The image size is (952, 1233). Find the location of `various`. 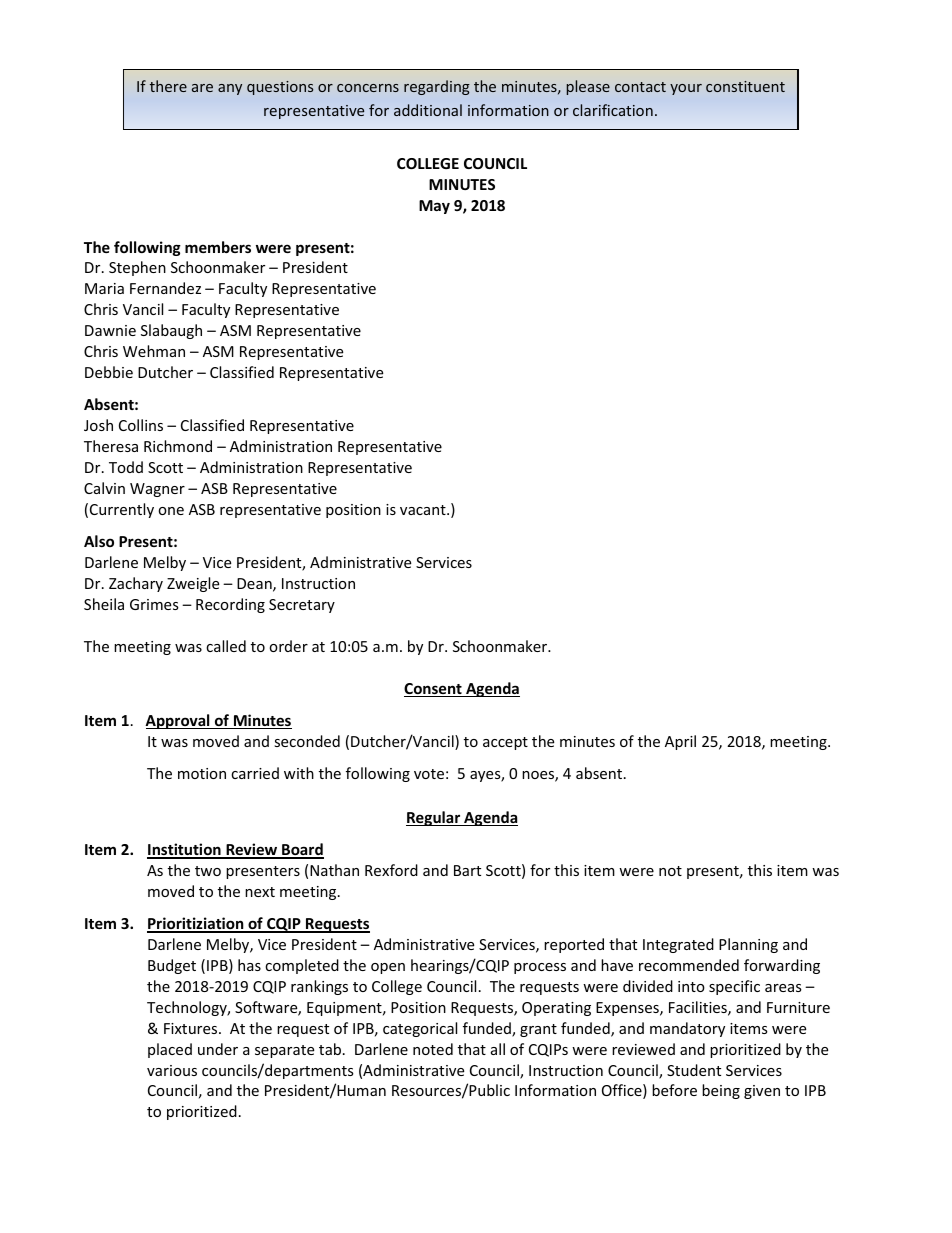

various is located at coordinates (172, 1070).
